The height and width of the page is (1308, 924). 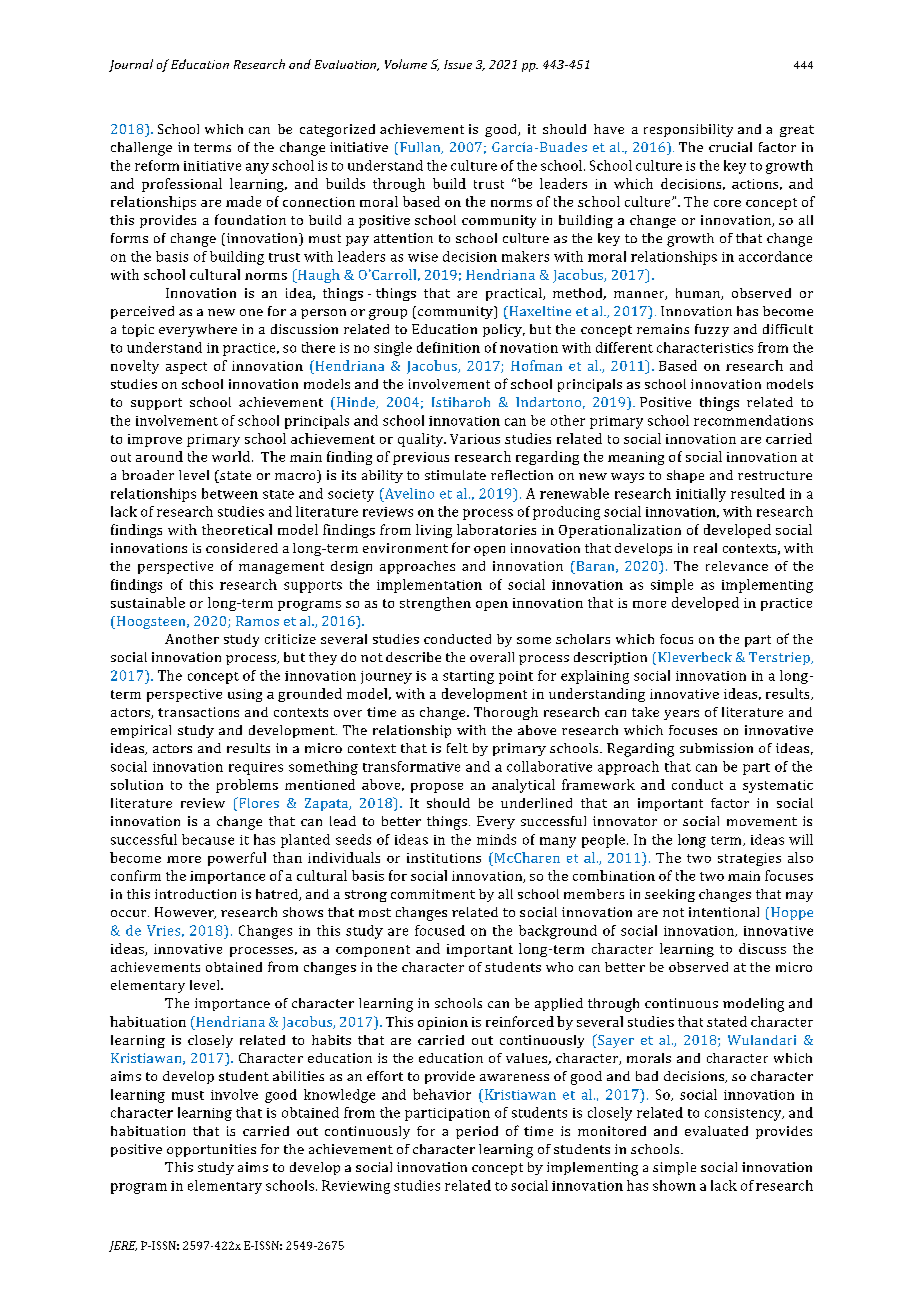 I want to click on submission, so click(x=716, y=748).
